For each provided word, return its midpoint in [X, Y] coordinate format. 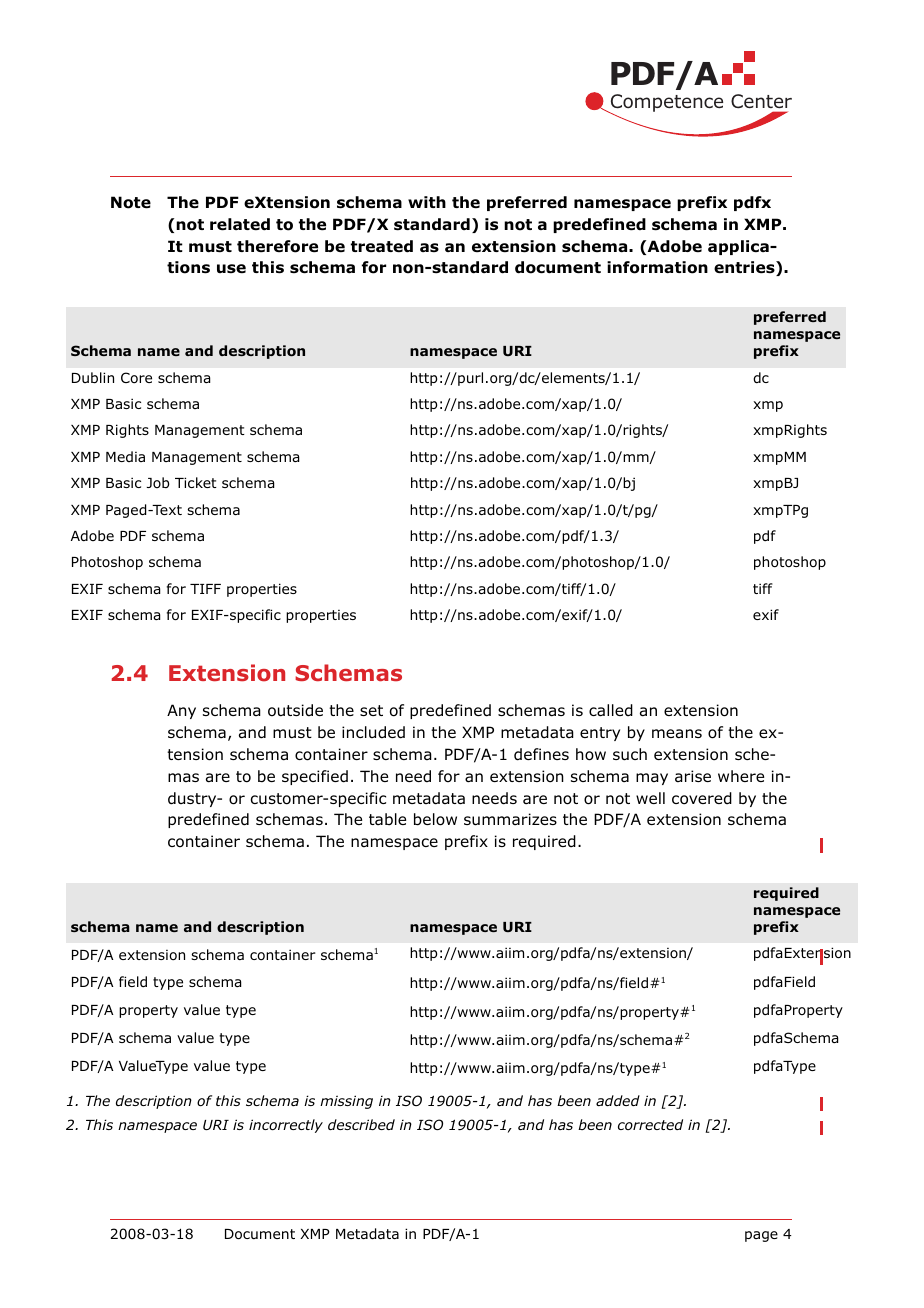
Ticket [196, 482]
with [427, 202]
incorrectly [286, 1126]
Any [181, 711]
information [657, 267]
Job [157, 482]
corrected [650, 1124]
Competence [665, 104]
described [361, 1124]
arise [693, 776]
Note [131, 202]
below [435, 819]
